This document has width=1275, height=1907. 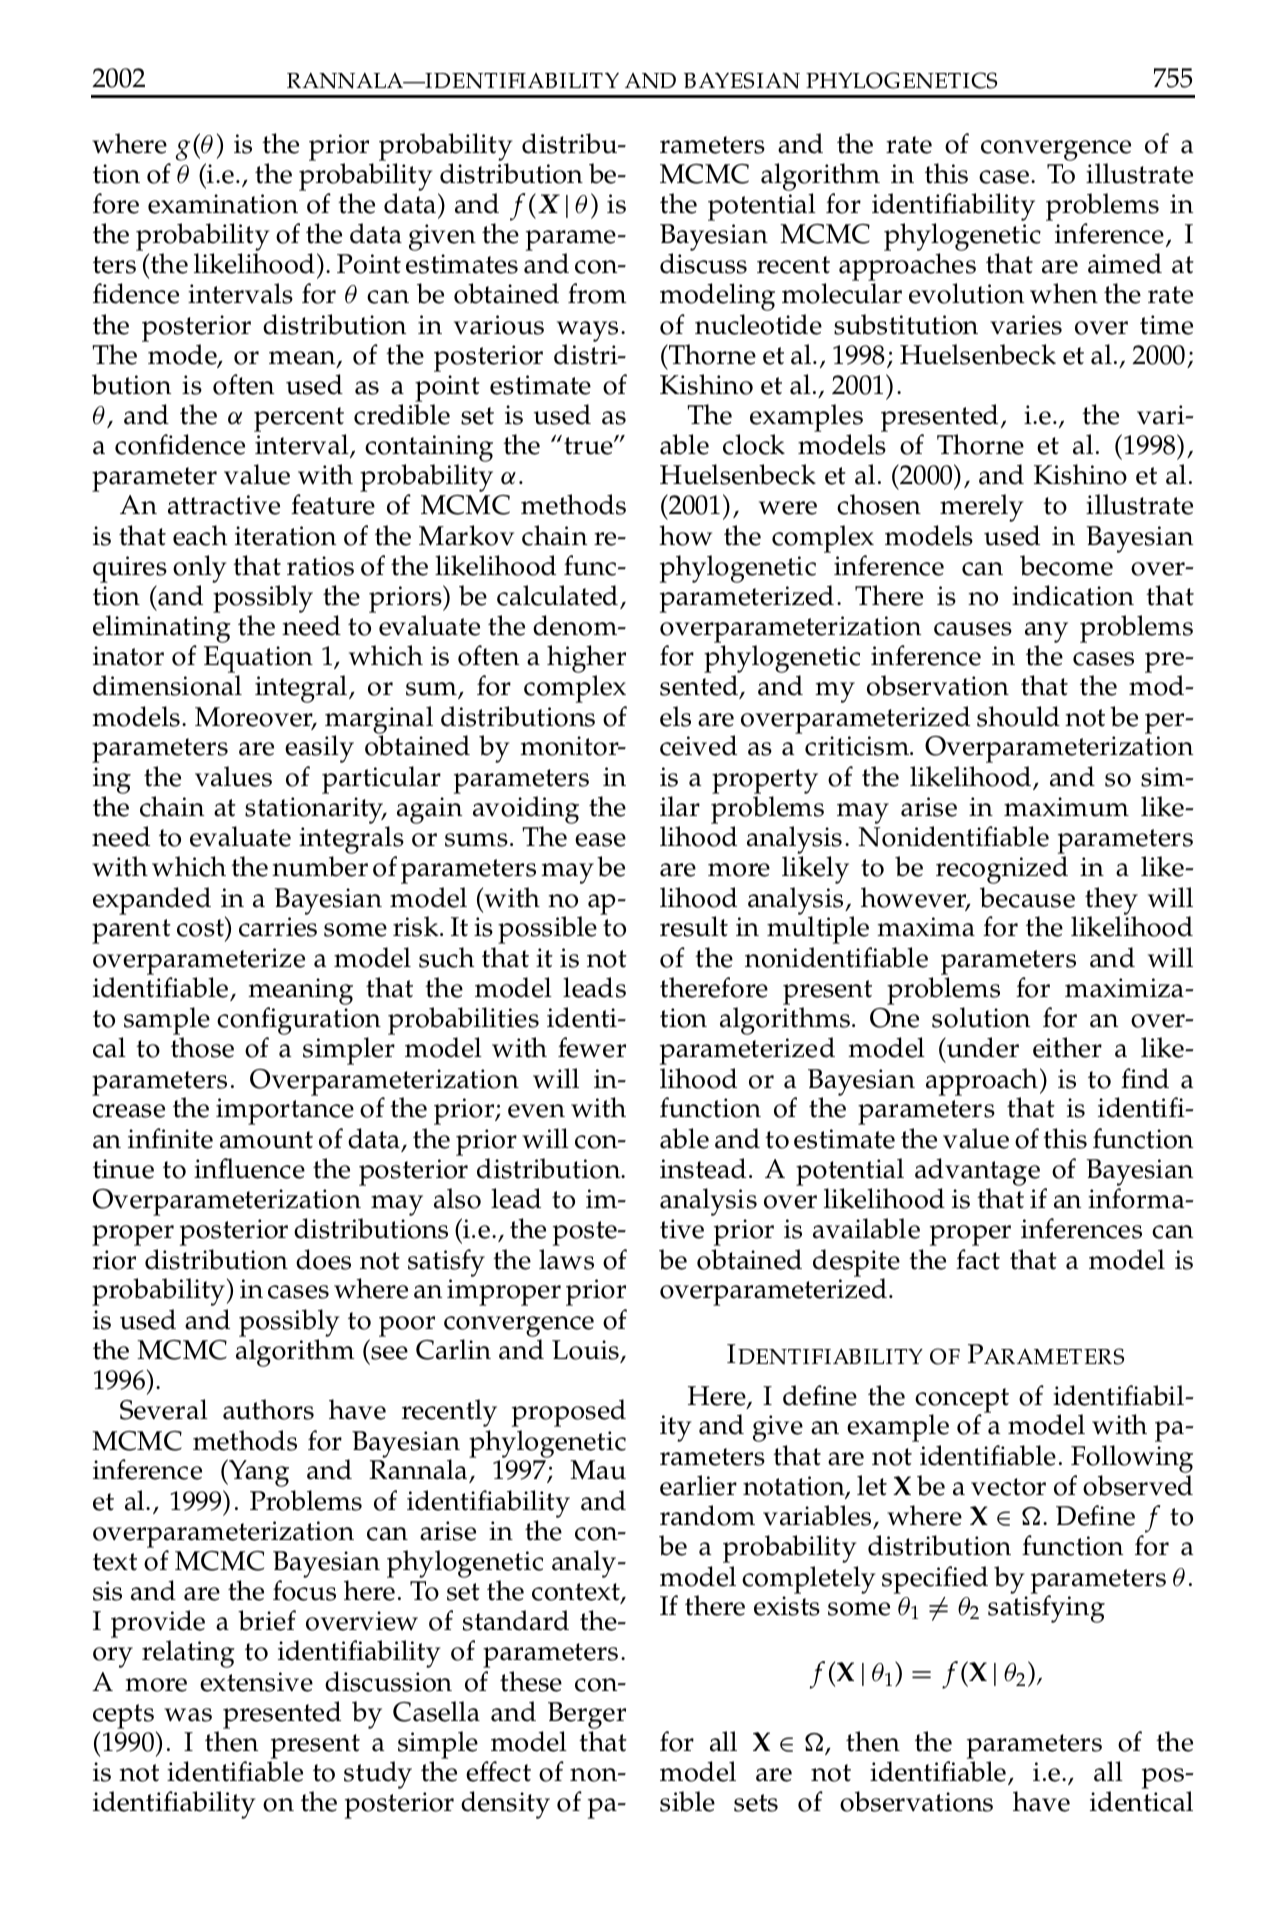 I want to click on either, so click(x=1067, y=1047).
